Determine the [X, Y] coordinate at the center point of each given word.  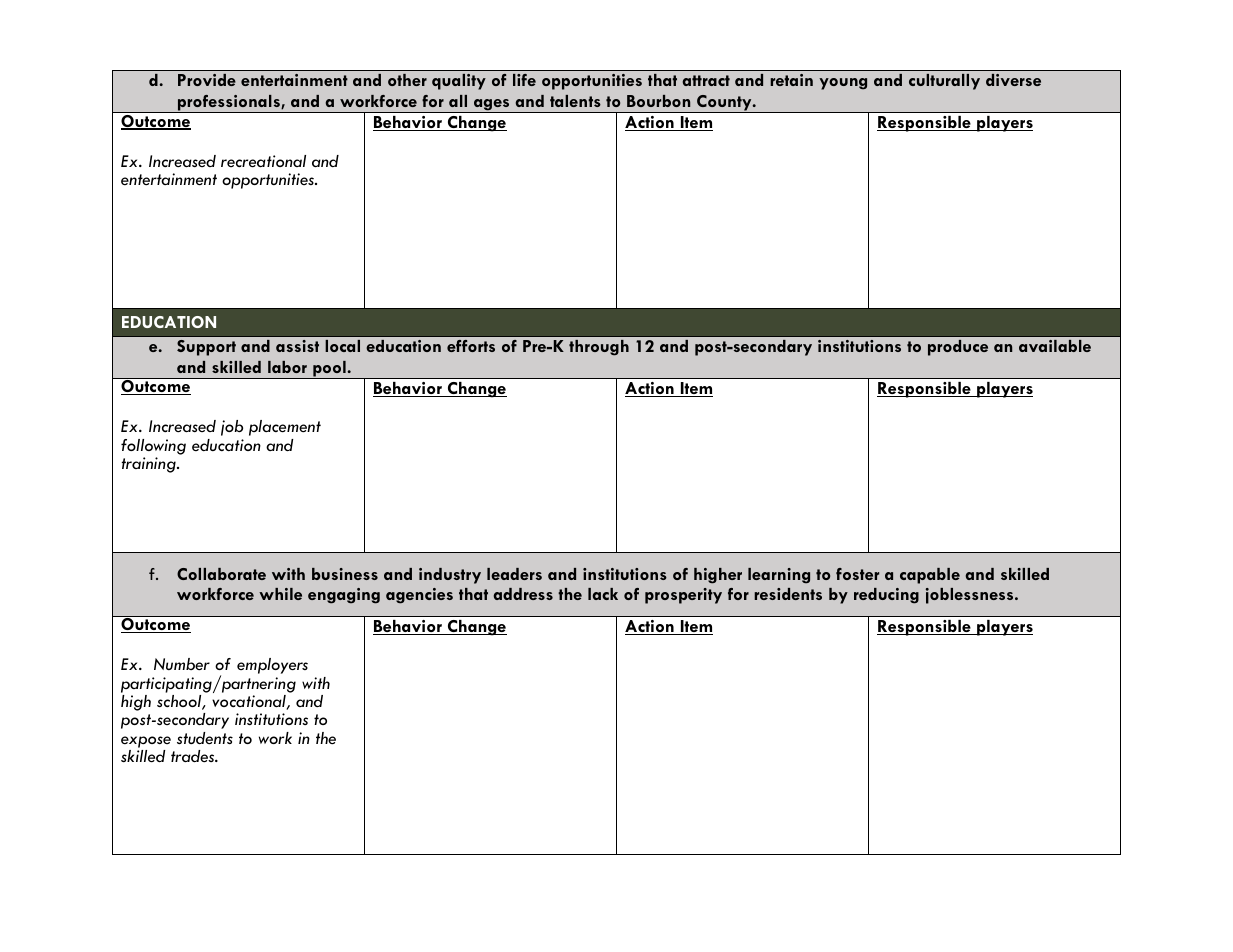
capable [930, 576]
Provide [207, 80]
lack [603, 594]
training [150, 465]
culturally [944, 82]
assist [297, 346]
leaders [514, 574]
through [599, 348]
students [205, 738]
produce [958, 348]
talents [575, 101]
